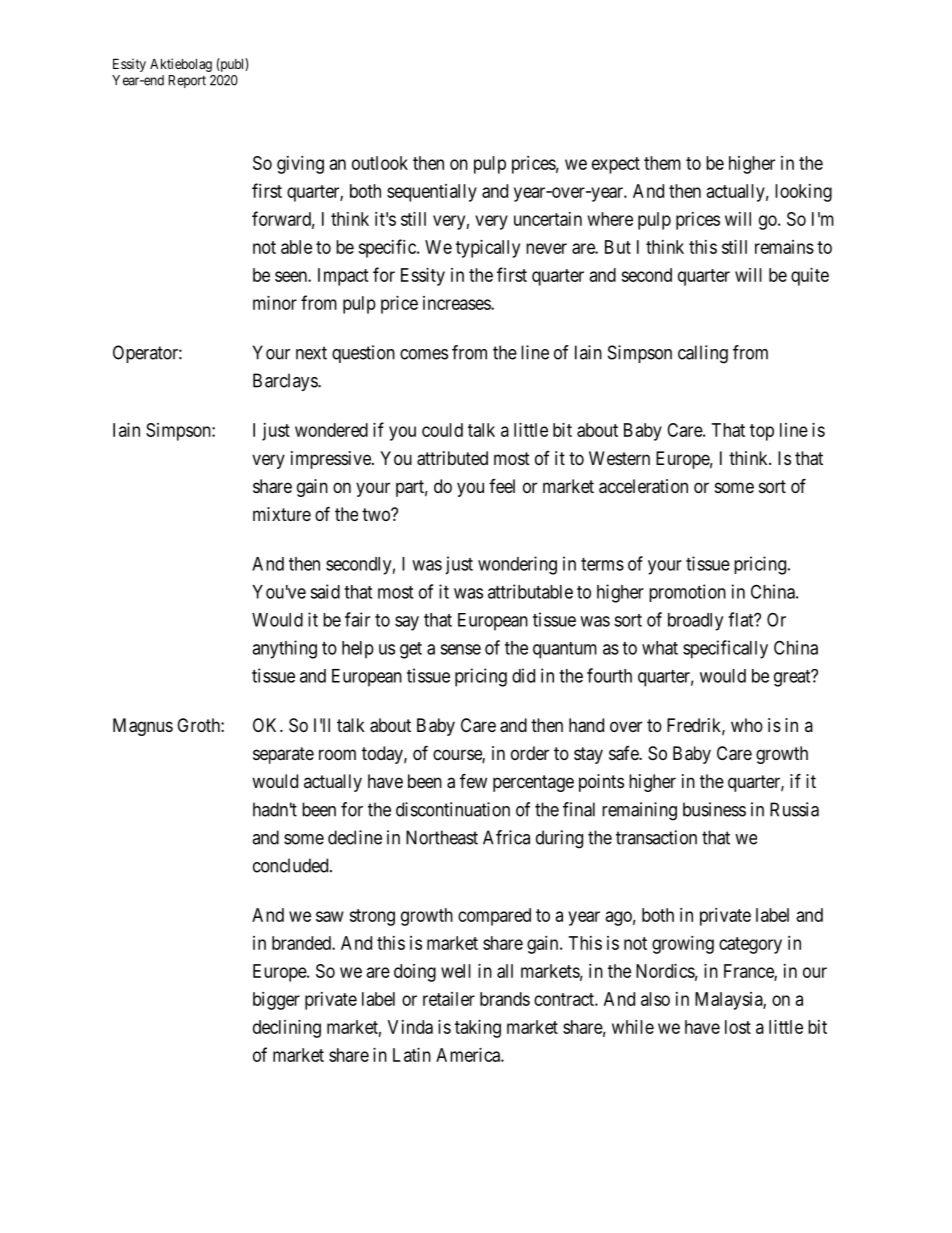 The image size is (952, 1233). Describe the element at coordinates (662, 163) in the screenshot. I see `them` at that location.
